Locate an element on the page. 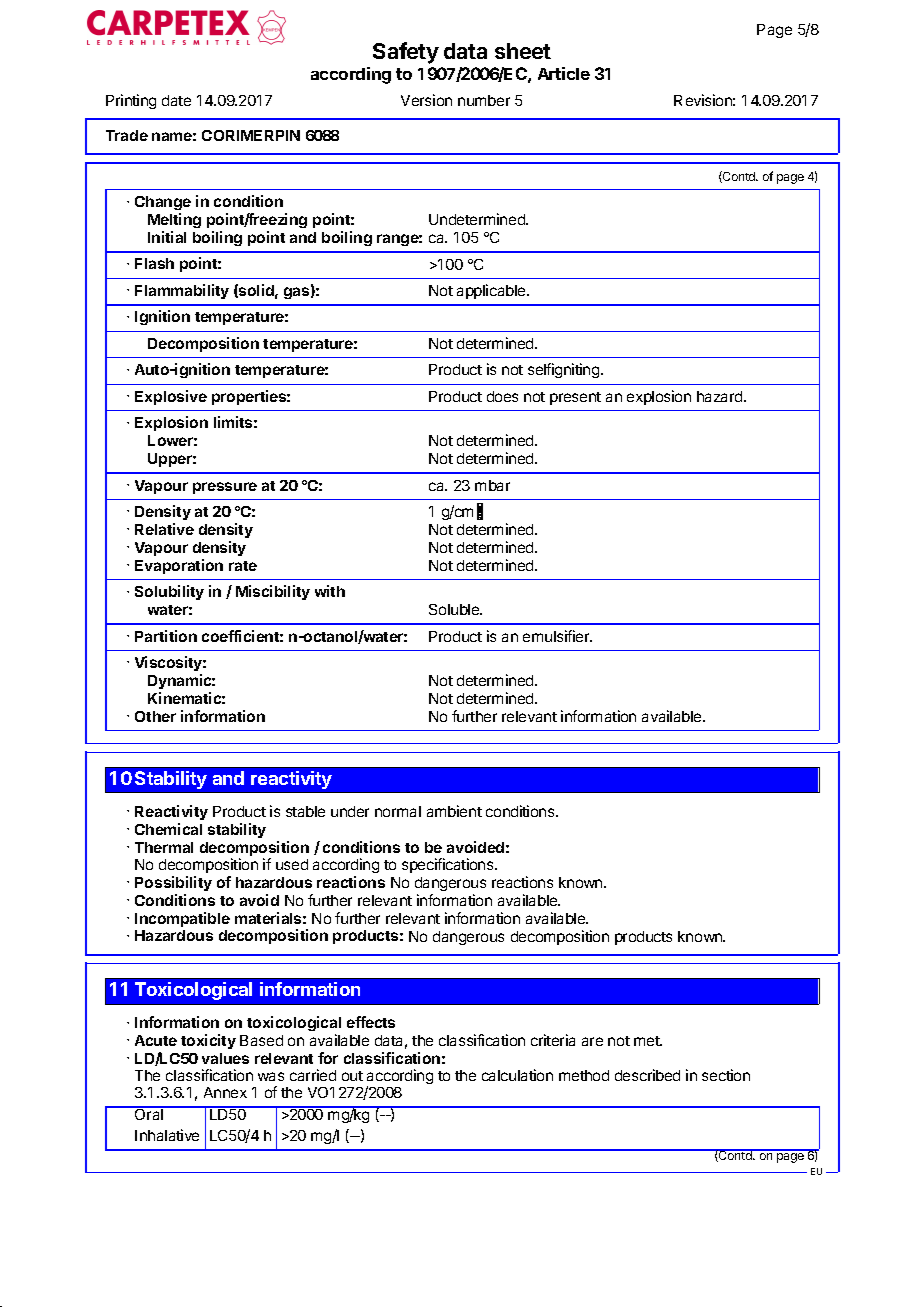  date is located at coordinates (176, 100).
